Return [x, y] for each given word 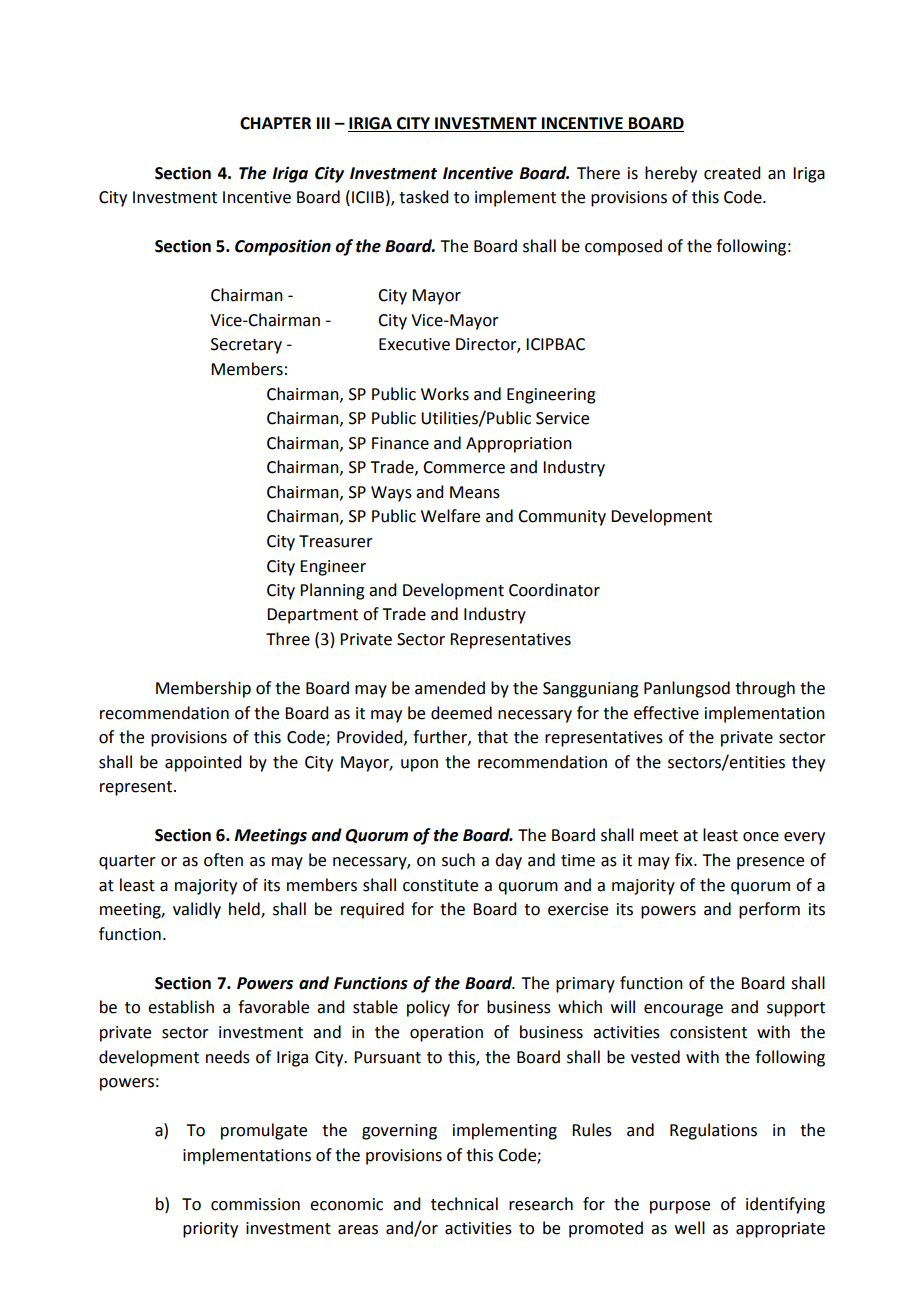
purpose [680, 1207]
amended [450, 688]
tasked [423, 197]
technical [464, 1204]
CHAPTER [275, 123]
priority [210, 1230]
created [732, 173]
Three [288, 639]
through [765, 689]
